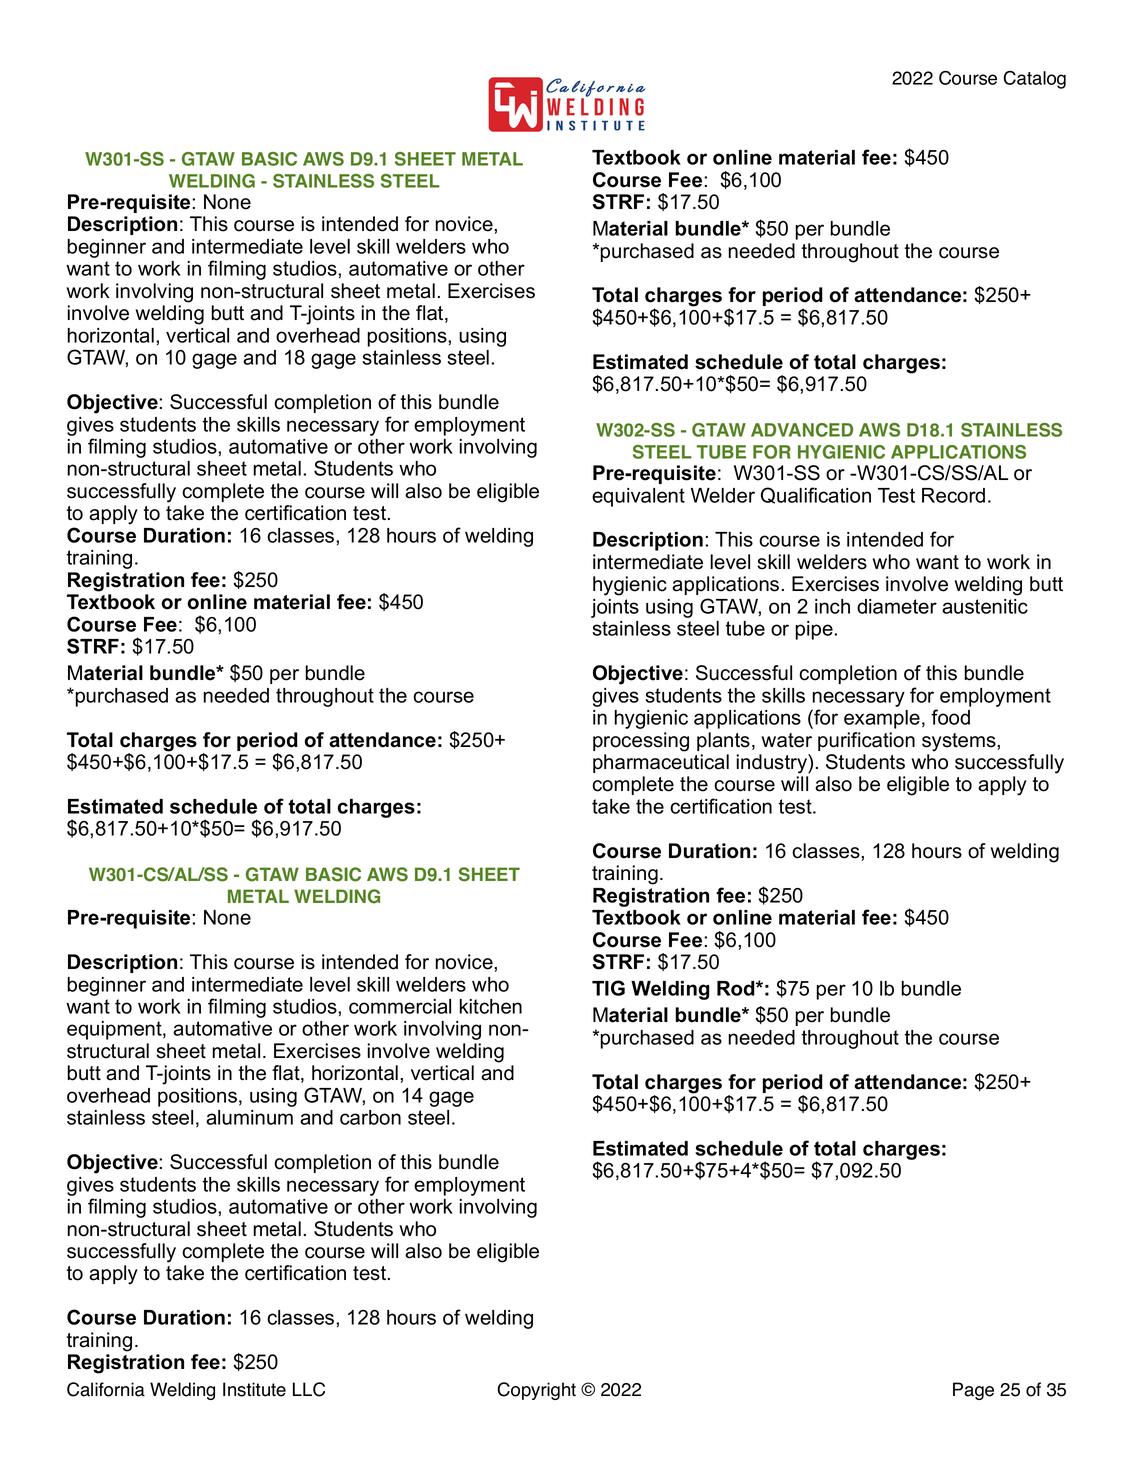 This document has width=1134, height=1467. Describe the element at coordinates (254, 1389) in the document. I see `Institute` at that location.
